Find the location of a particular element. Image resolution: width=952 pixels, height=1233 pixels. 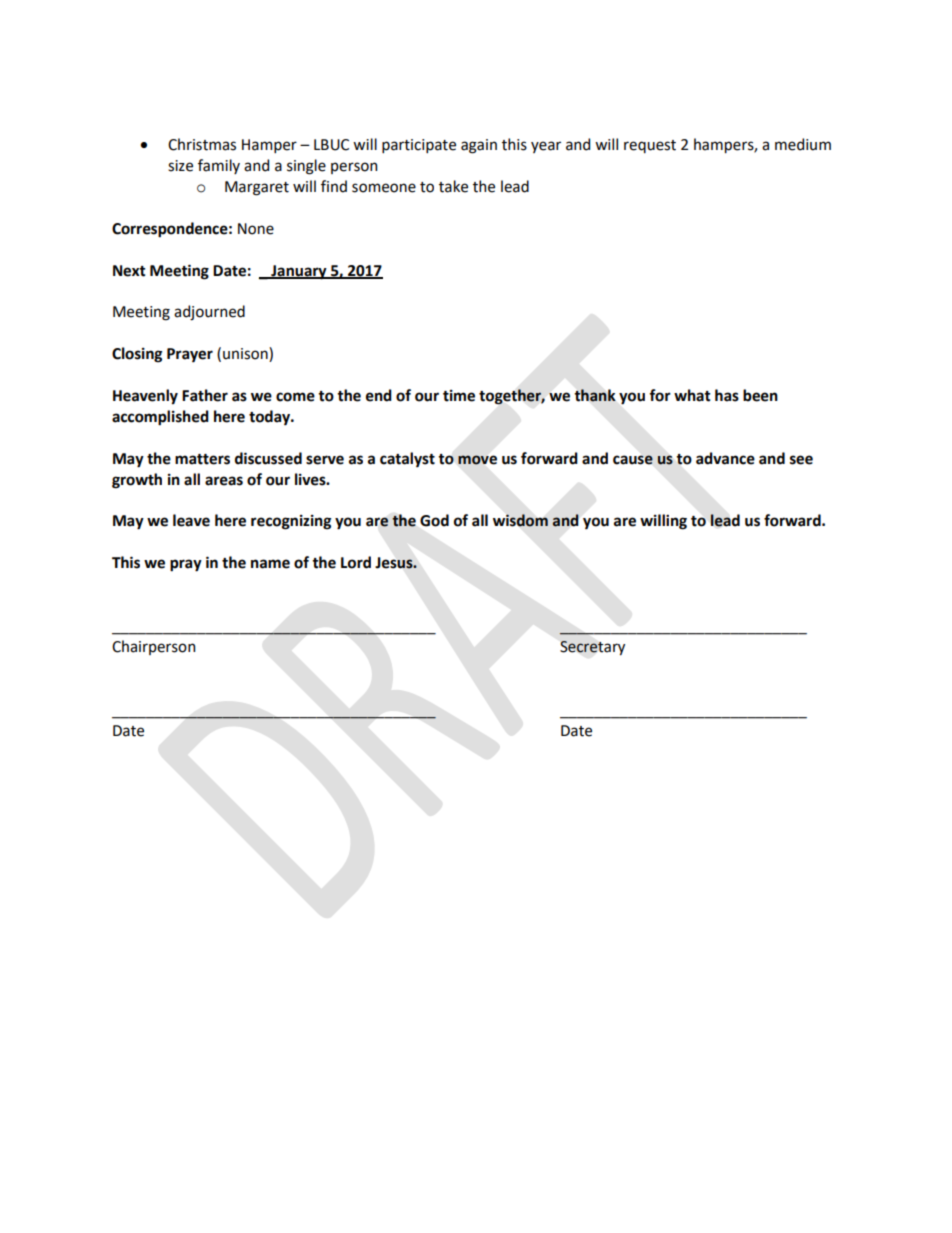

advance is located at coordinates (725, 458).
